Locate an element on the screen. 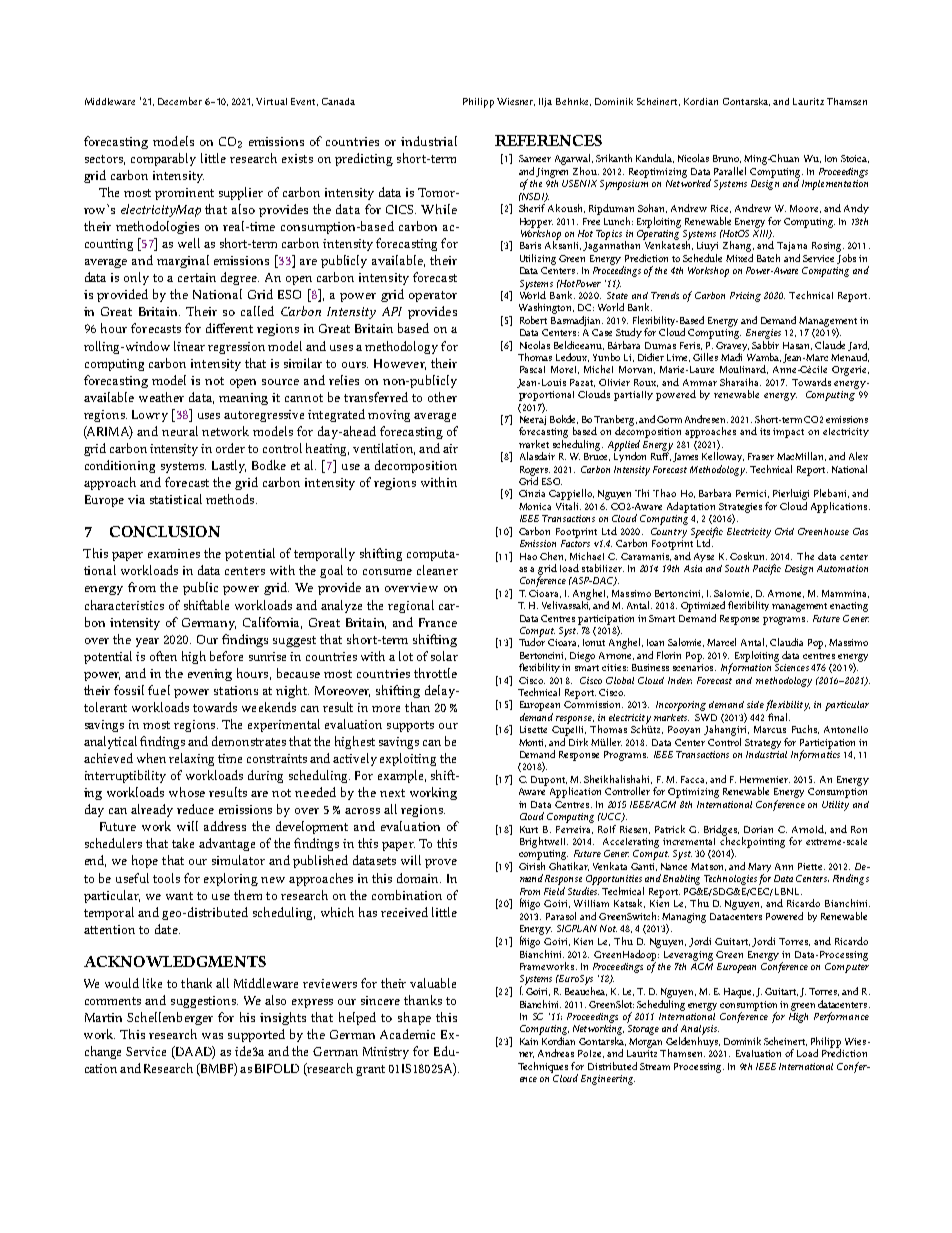  supported is located at coordinates (256, 1035).
